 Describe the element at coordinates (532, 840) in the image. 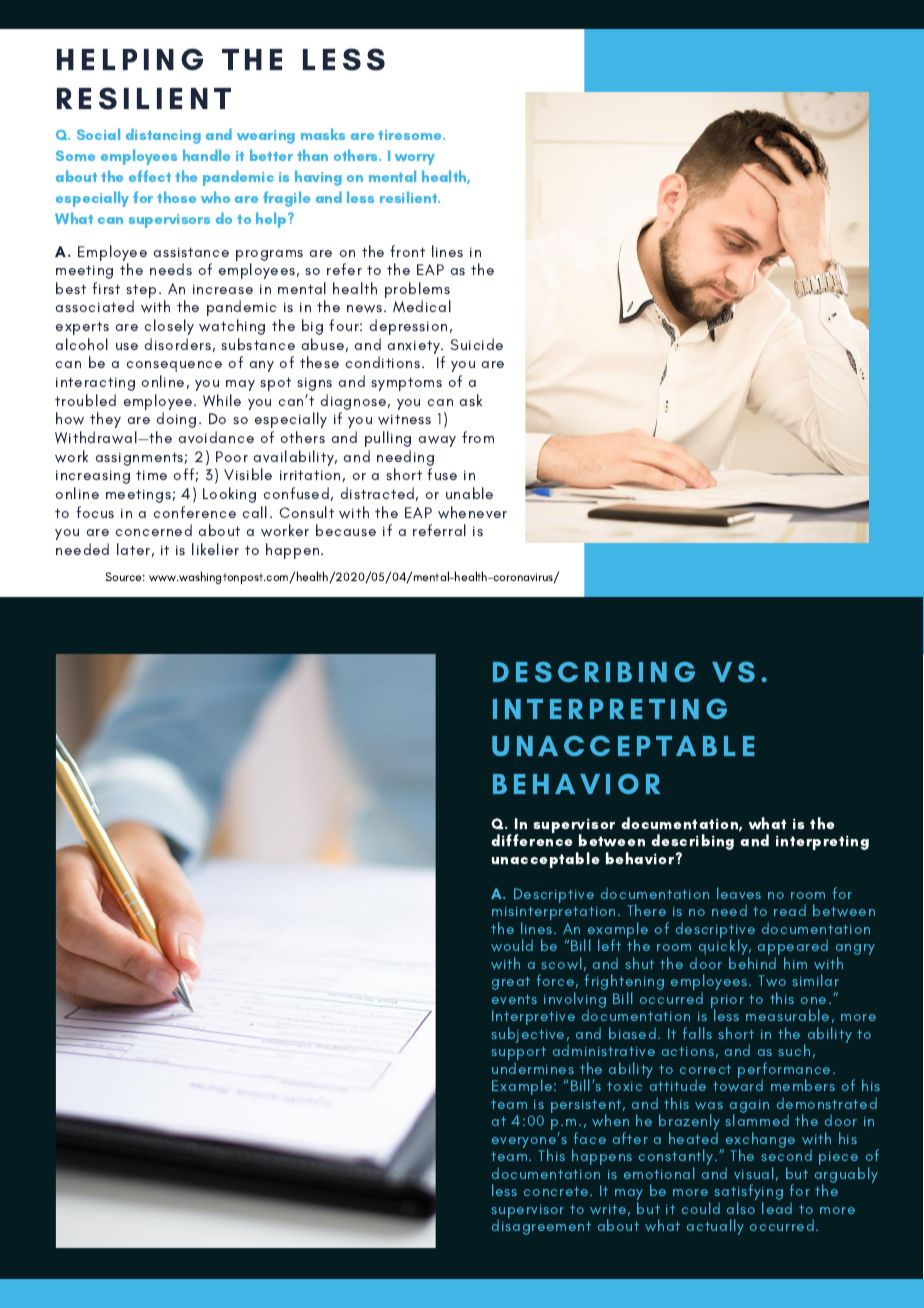

I see `difference` at that location.
